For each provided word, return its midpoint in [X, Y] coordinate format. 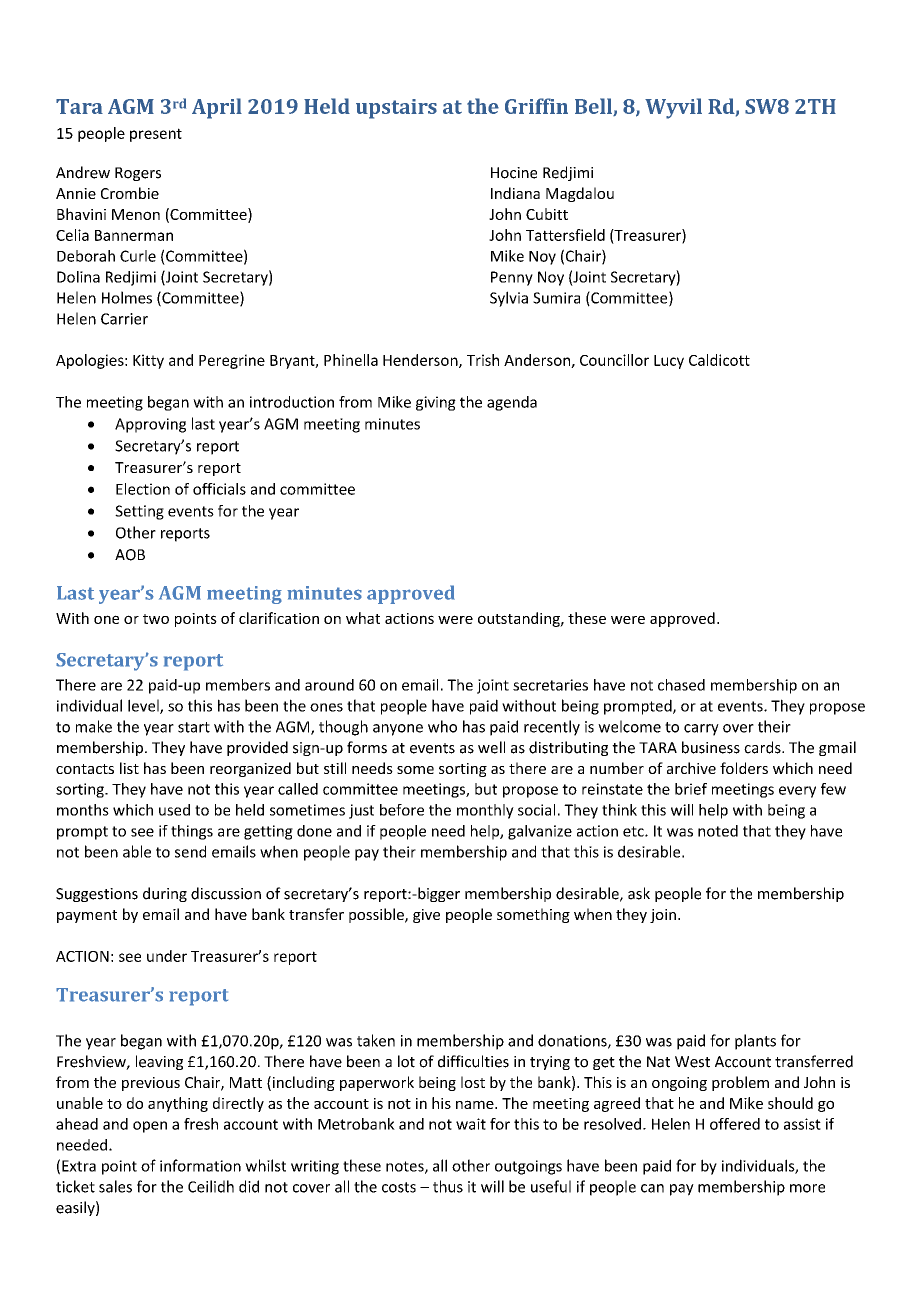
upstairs [396, 109]
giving [436, 403]
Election [143, 489]
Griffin [536, 106]
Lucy [669, 362]
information [200, 1165]
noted [718, 831]
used [174, 810]
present [156, 135]
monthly [485, 811]
